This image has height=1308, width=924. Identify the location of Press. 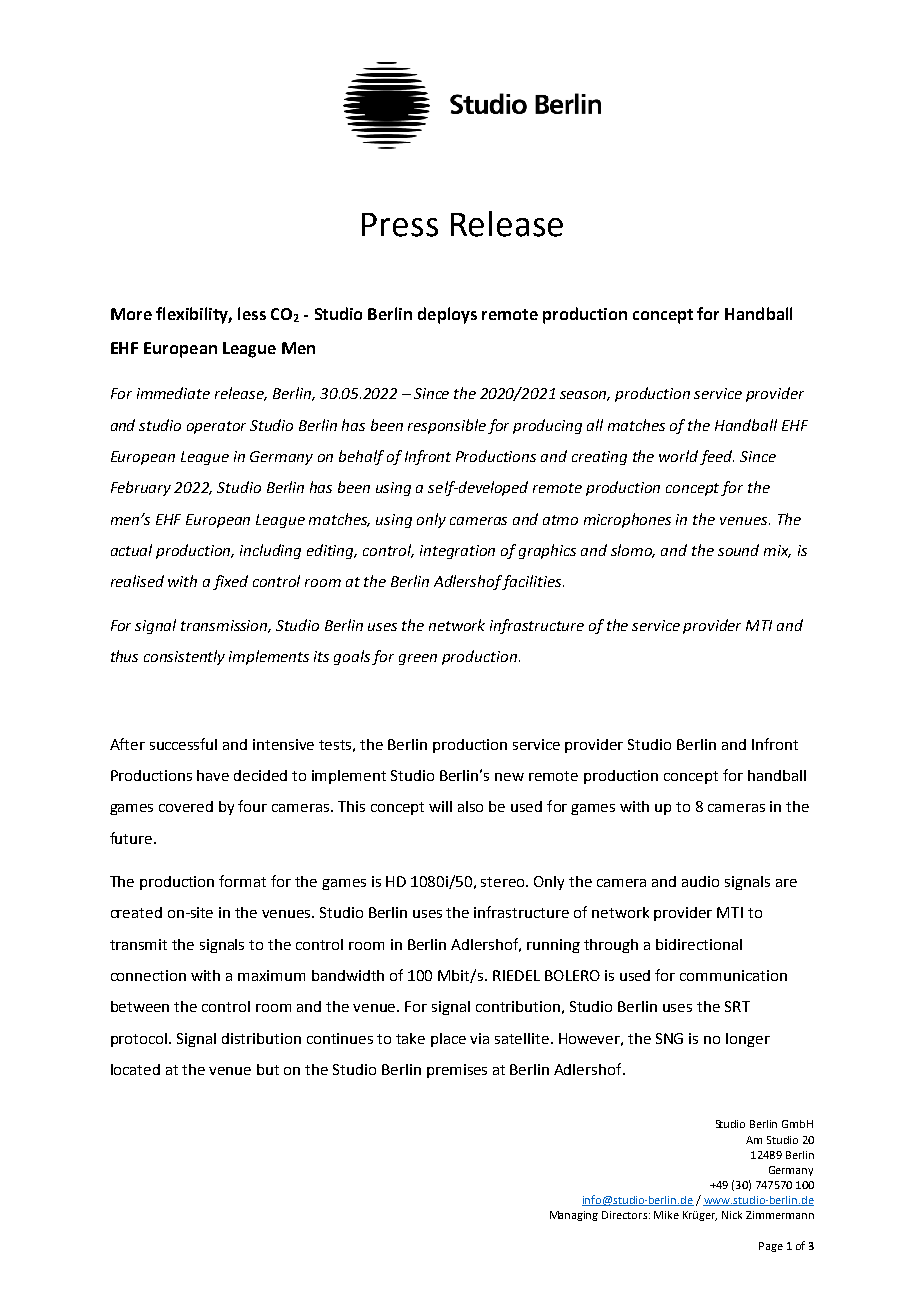
(400, 225).
